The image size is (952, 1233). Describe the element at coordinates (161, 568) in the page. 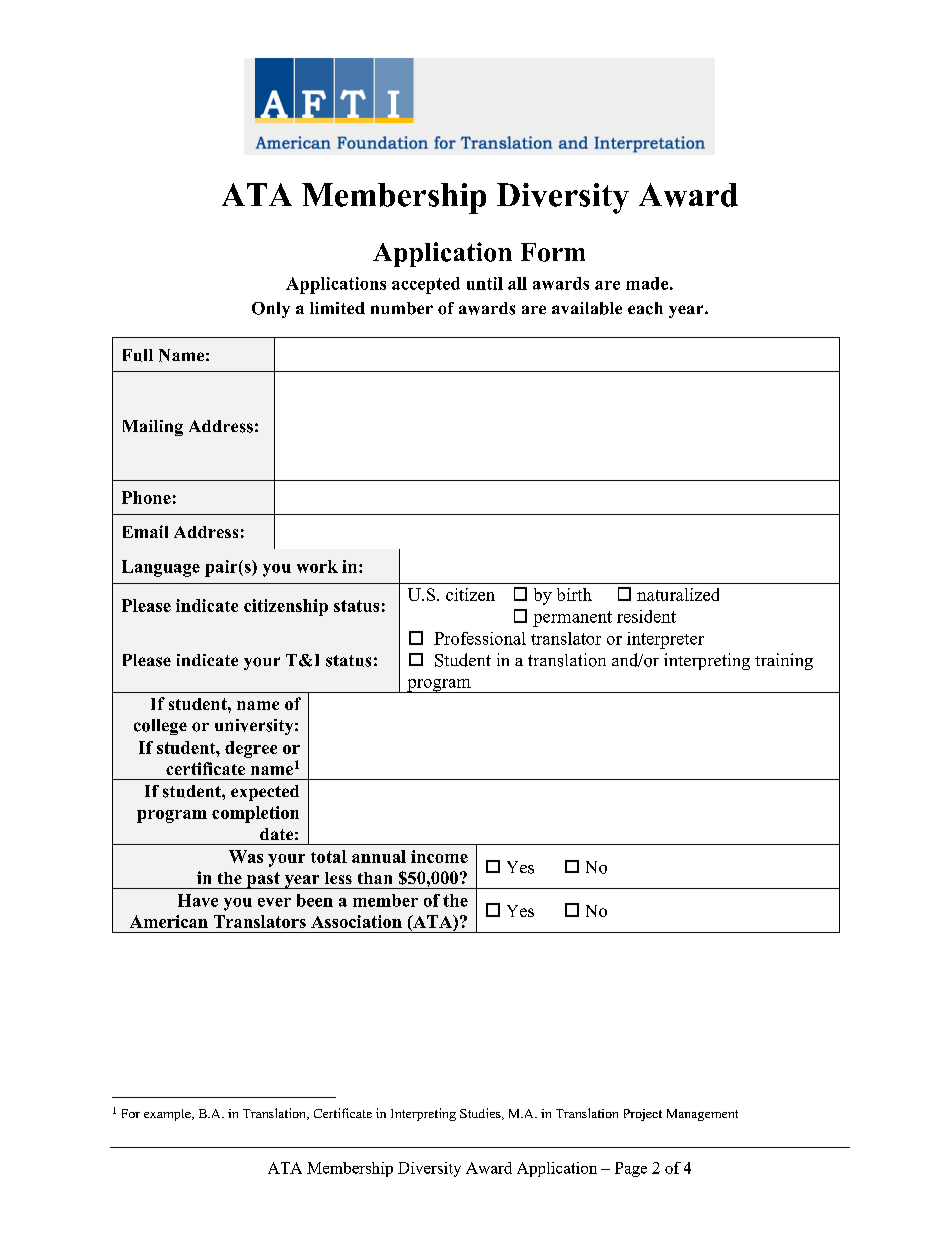

I see `Language` at that location.
